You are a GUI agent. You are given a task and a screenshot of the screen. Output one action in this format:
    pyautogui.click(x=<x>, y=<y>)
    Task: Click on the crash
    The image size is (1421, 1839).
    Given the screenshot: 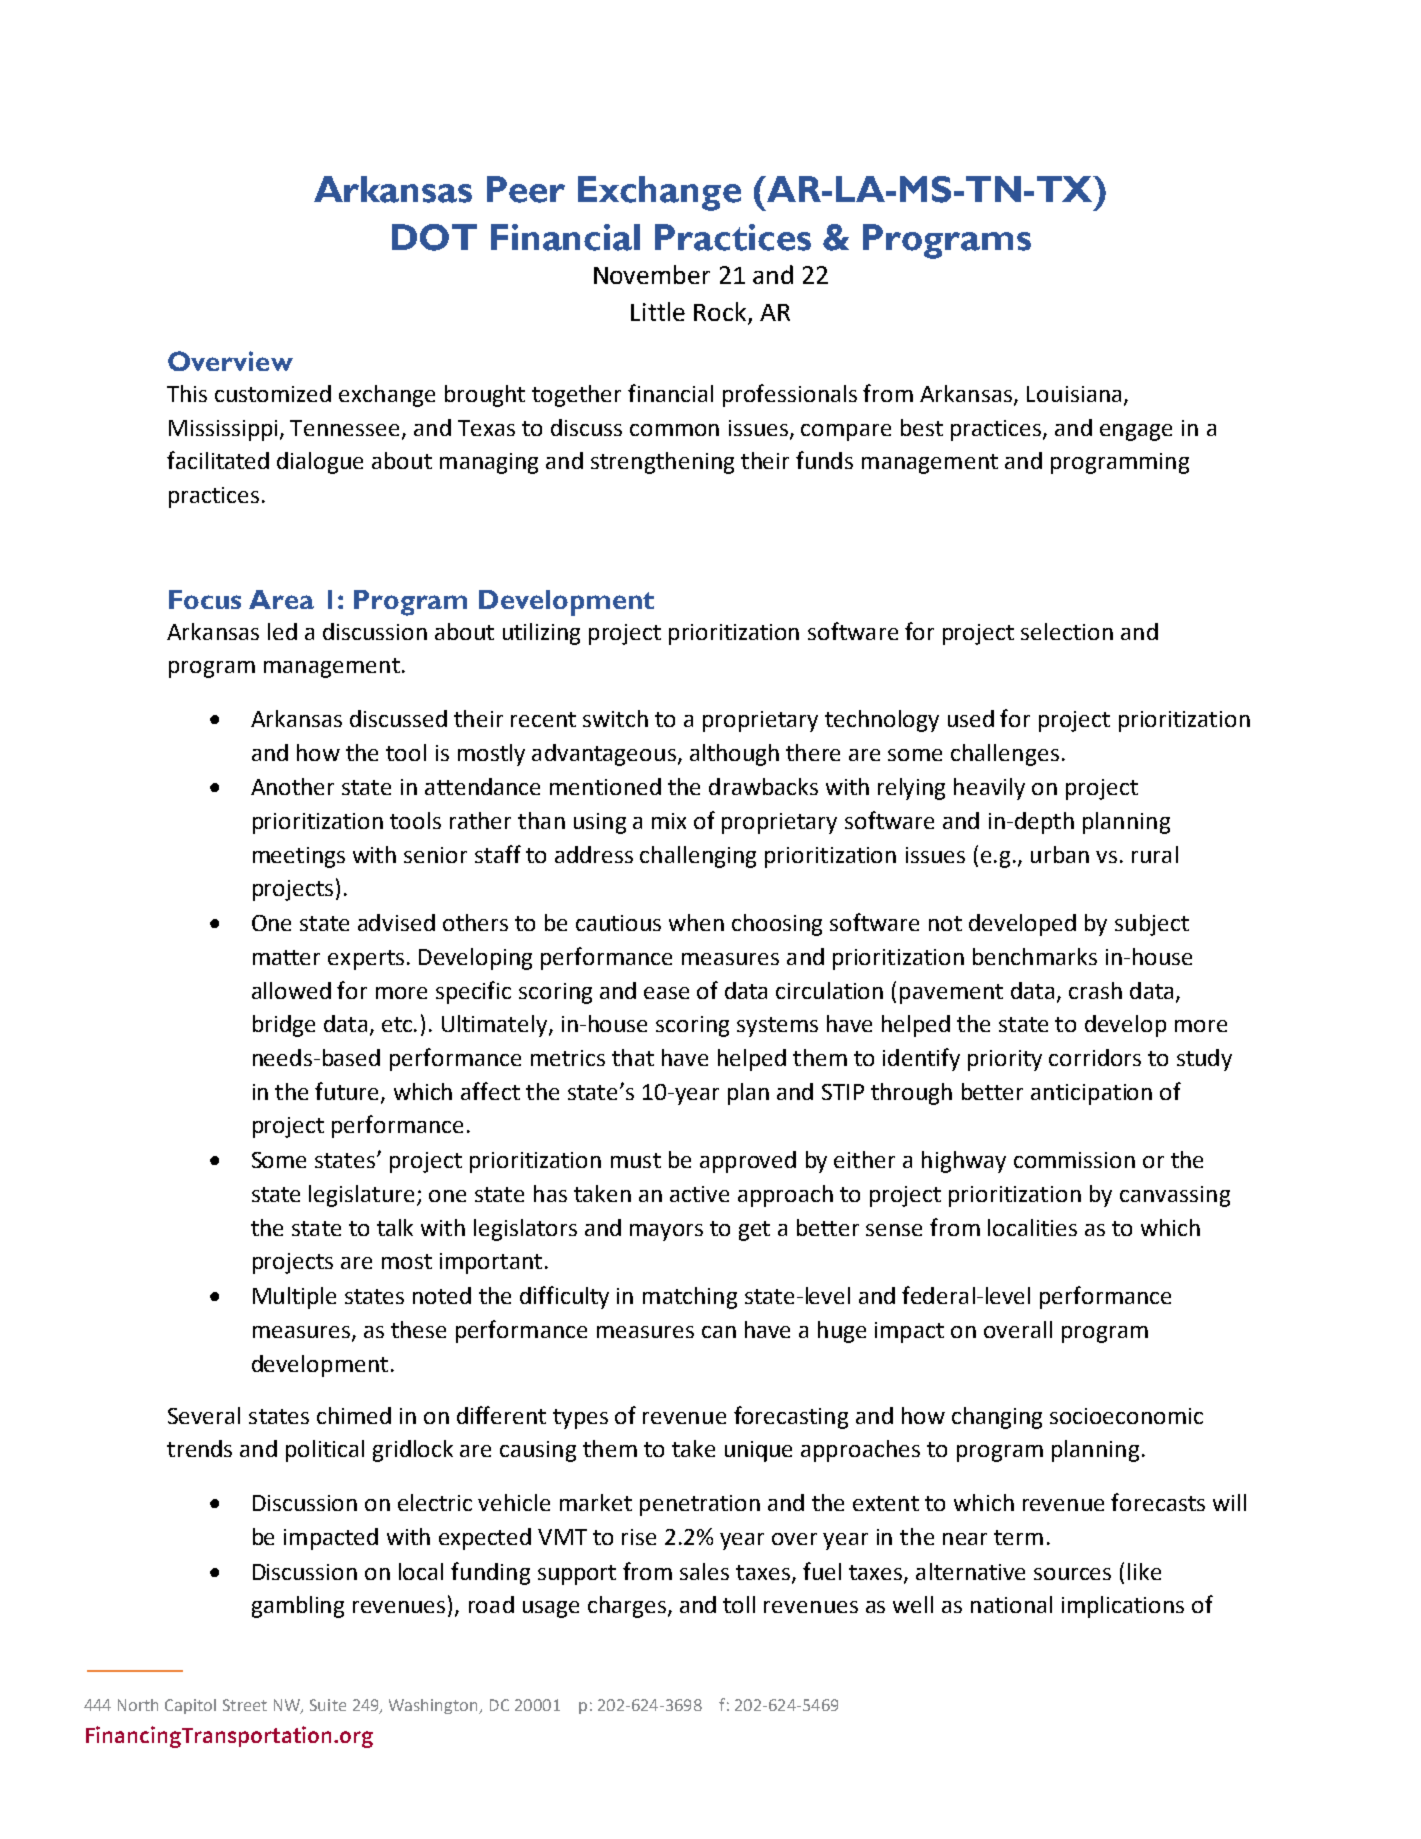 What is the action you would take?
    pyautogui.click(x=1095, y=990)
